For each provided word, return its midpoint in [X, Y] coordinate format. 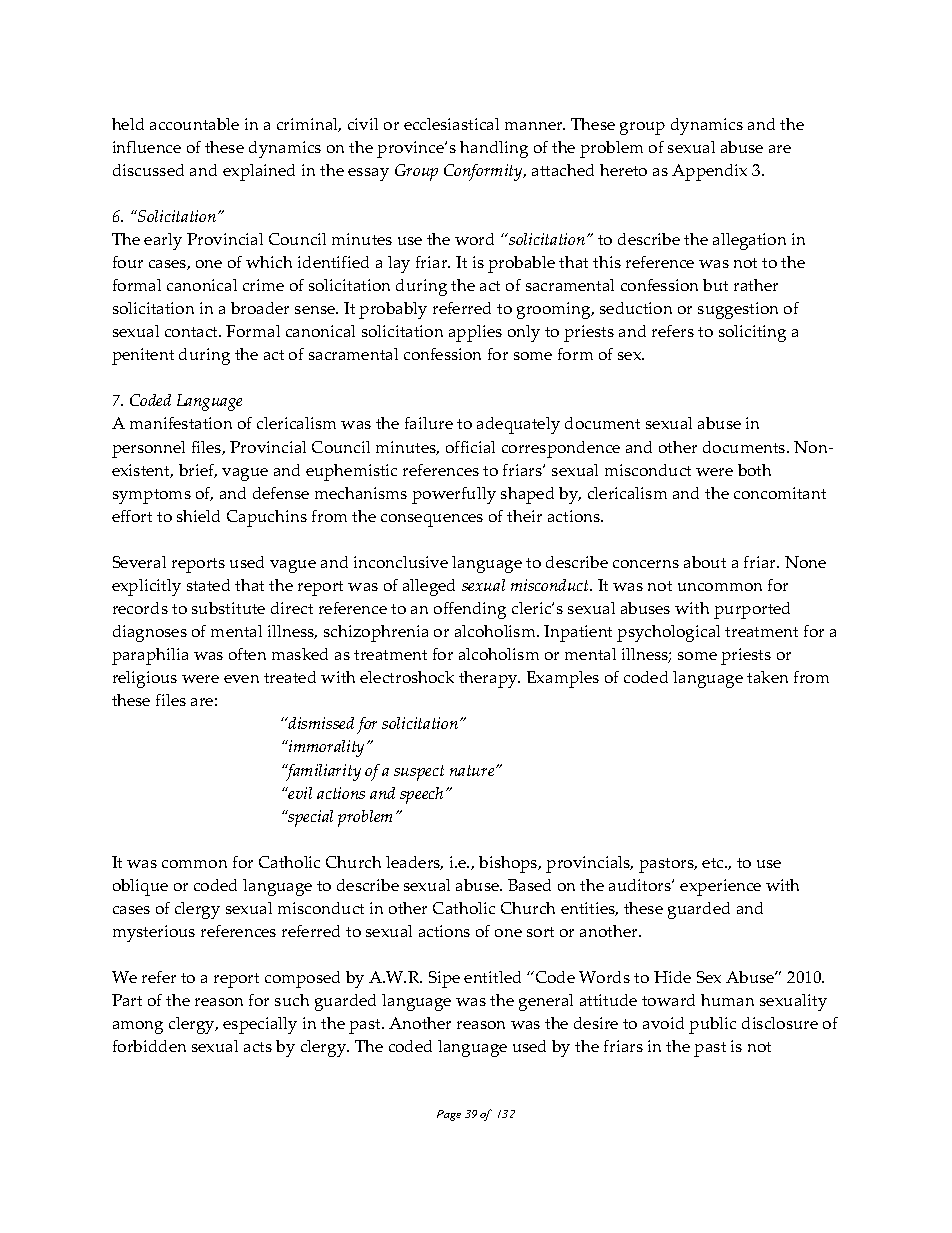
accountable [194, 124]
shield [198, 516]
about [705, 562]
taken [767, 677]
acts [258, 1047]
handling [494, 149]
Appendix [709, 172]
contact [193, 332]
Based [529, 885]
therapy [489, 679]
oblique [140, 887]
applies [475, 333]
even [241, 679]
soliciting [752, 333]
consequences [432, 520]
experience [720, 887]
